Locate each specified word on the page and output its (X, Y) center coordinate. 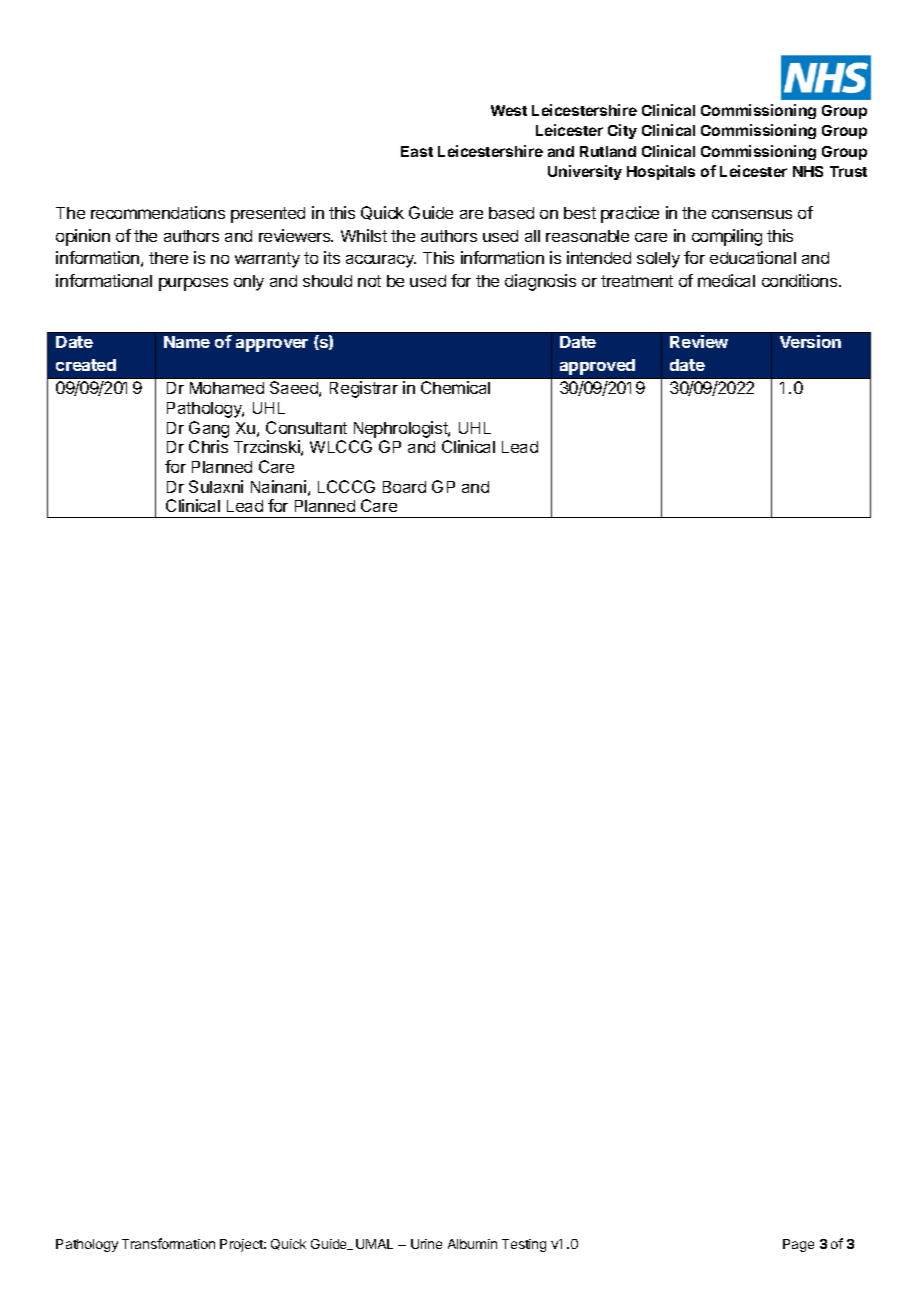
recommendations (158, 212)
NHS (808, 171)
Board (404, 487)
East (417, 151)
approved (597, 367)
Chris (208, 446)
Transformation (168, 1243)
